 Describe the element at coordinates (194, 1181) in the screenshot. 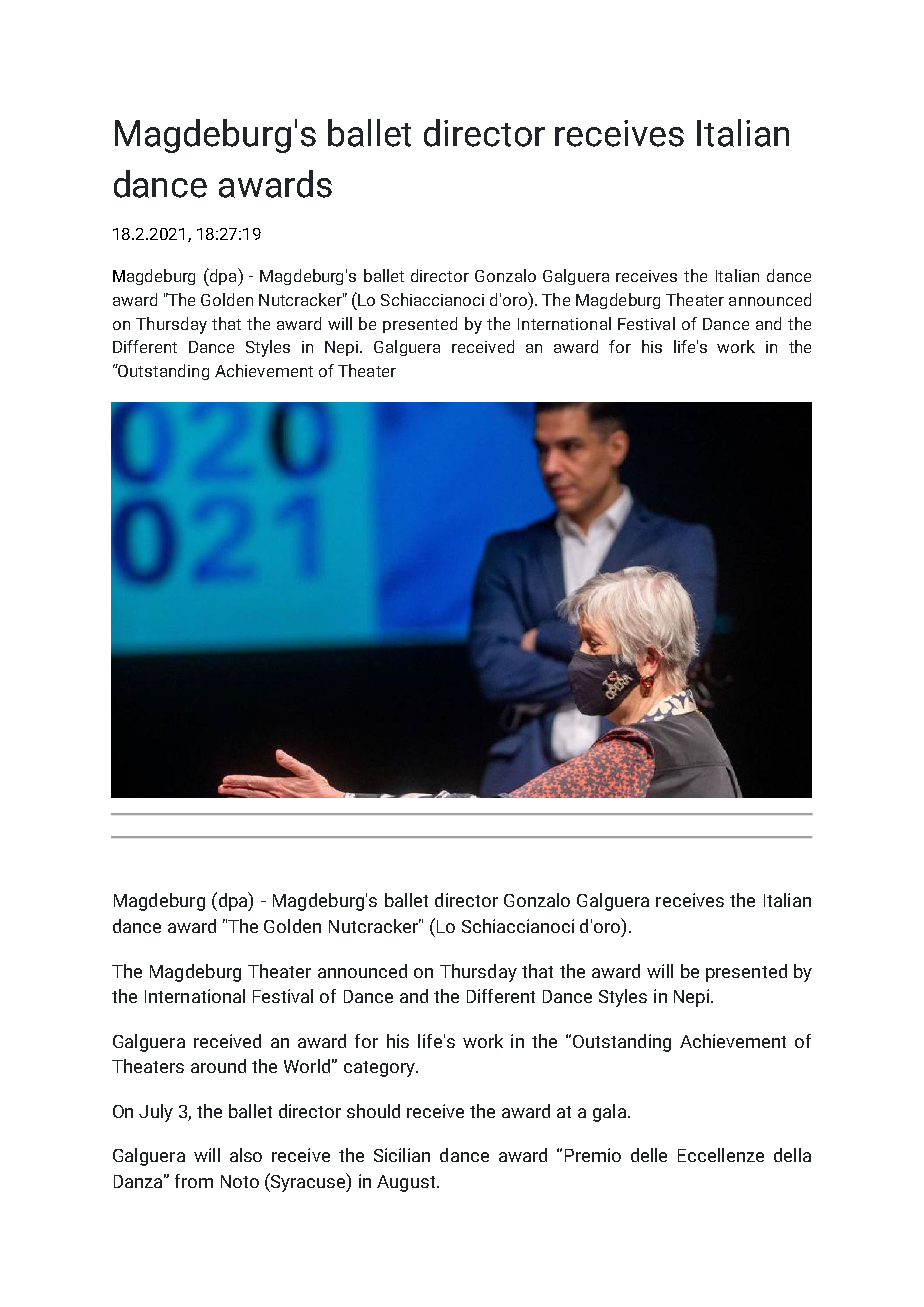

I see `from` at that location.
